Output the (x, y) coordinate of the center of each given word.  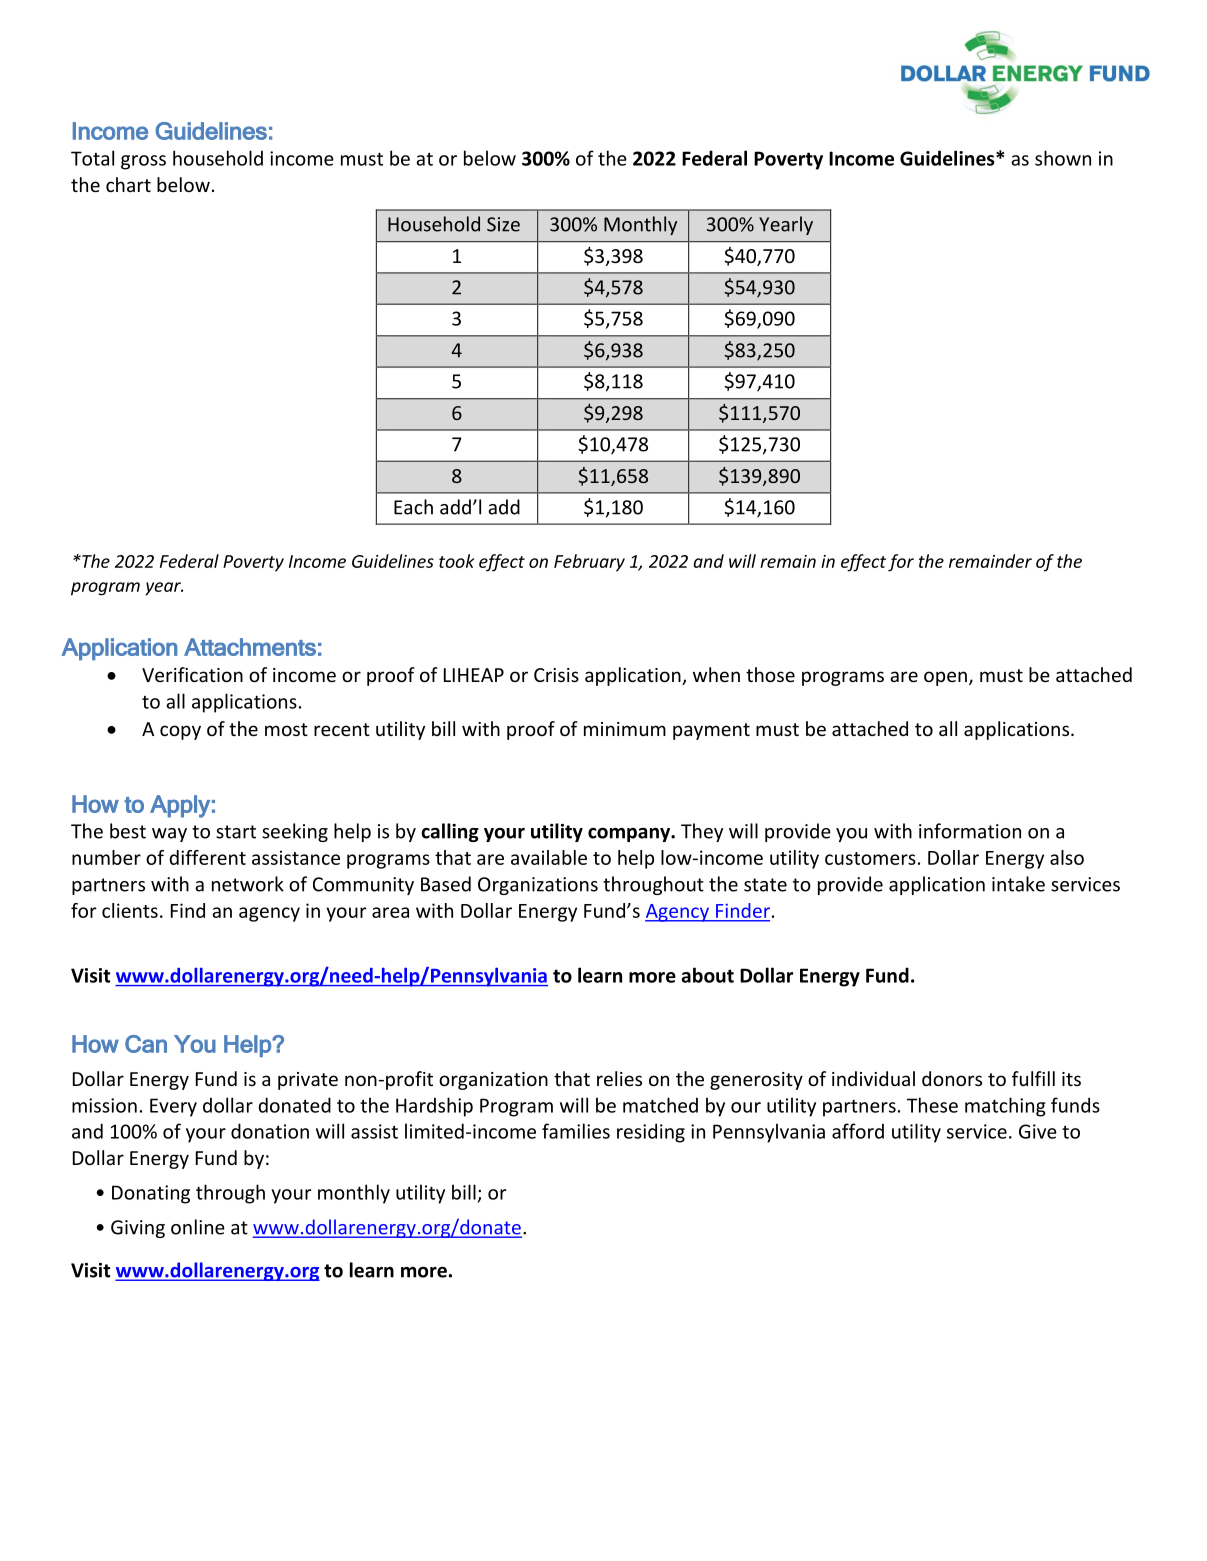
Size (503, 224)
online (198, 1227)
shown (1063, 158)
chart (128, 184)
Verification (192, 674)
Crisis (556, 675)
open (945, 678)
